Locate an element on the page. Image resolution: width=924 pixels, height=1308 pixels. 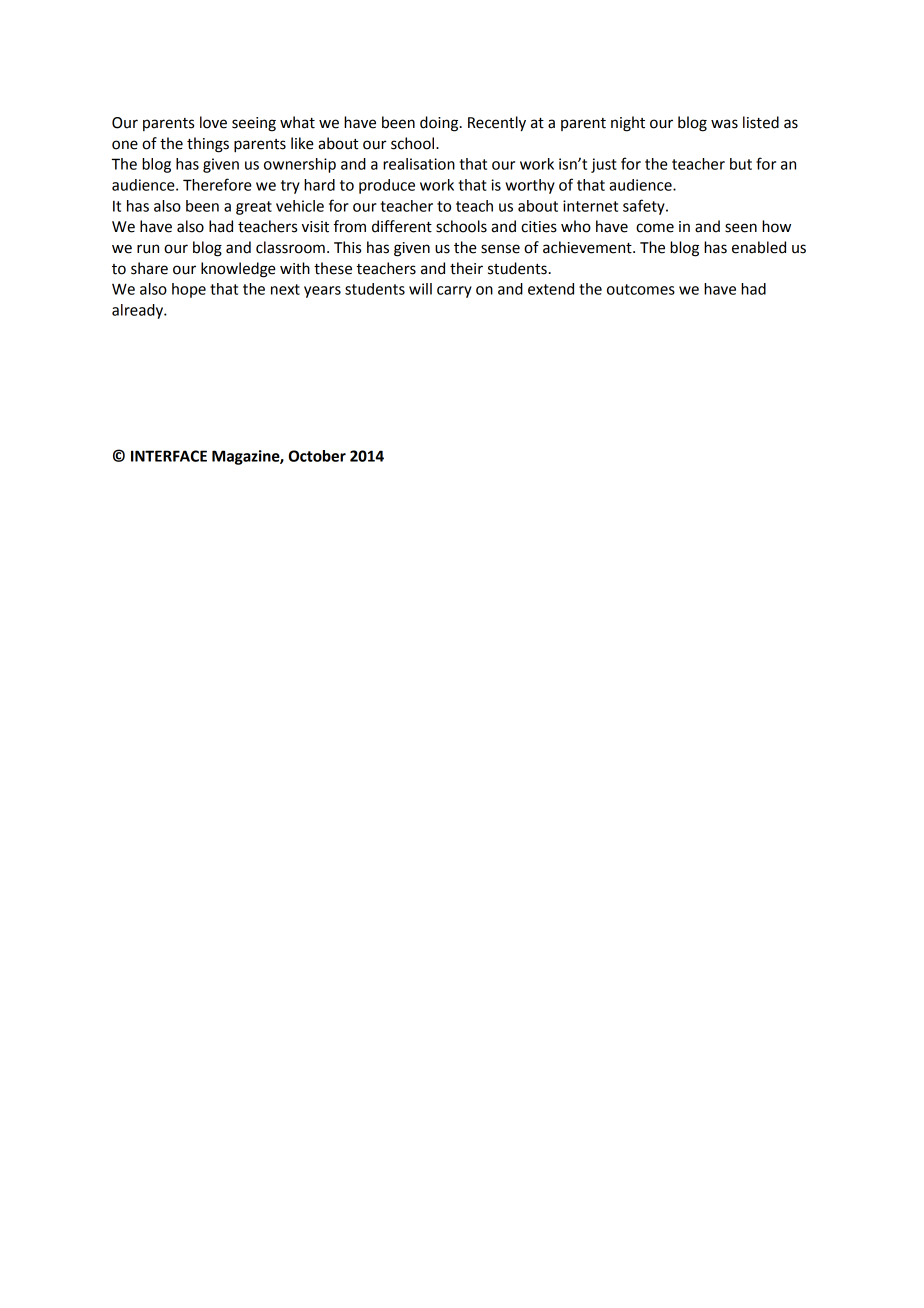
carry is located at coordinates (454, 292).
